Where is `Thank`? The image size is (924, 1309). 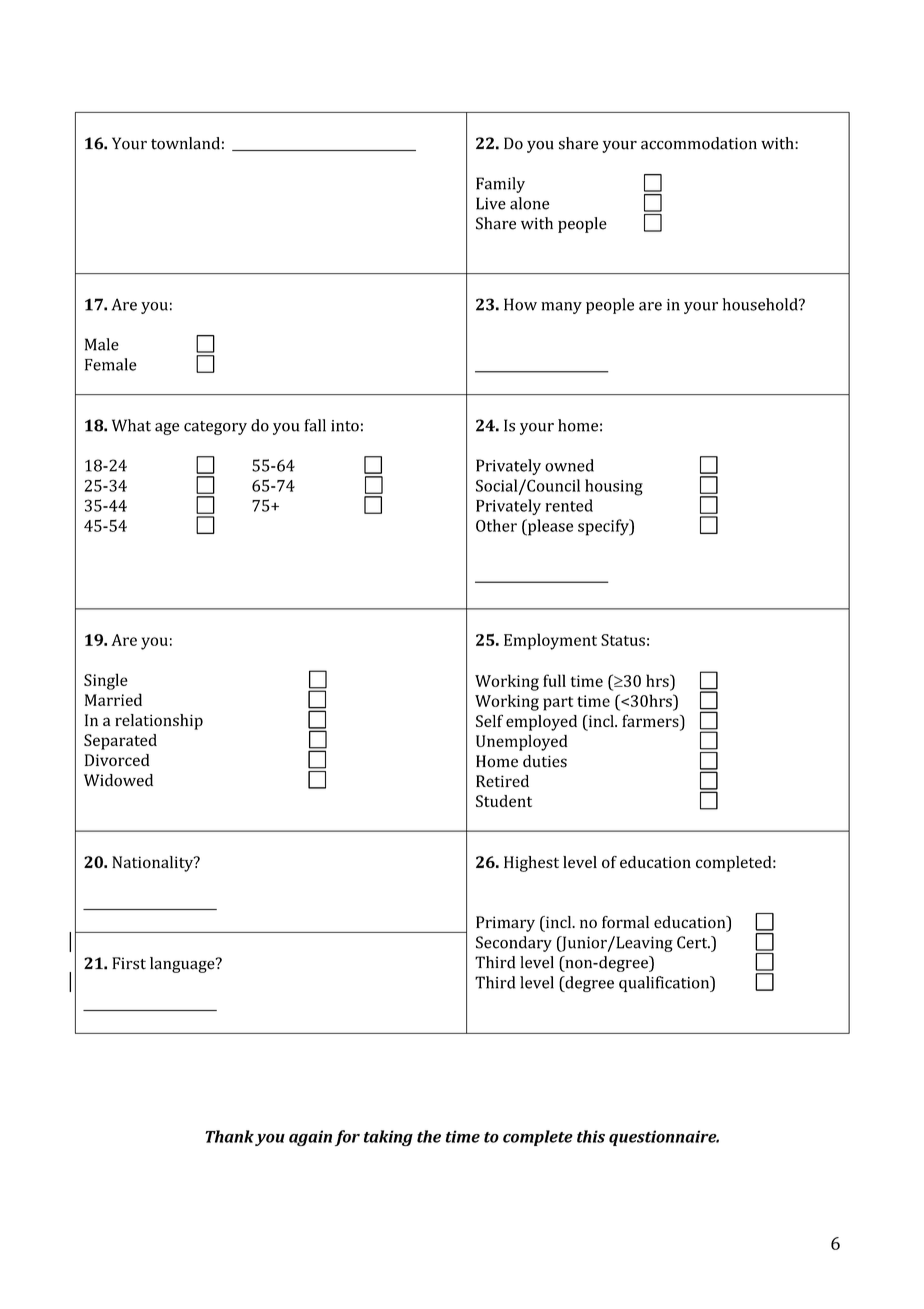
Thank is located at coordinates (229, 1136).
